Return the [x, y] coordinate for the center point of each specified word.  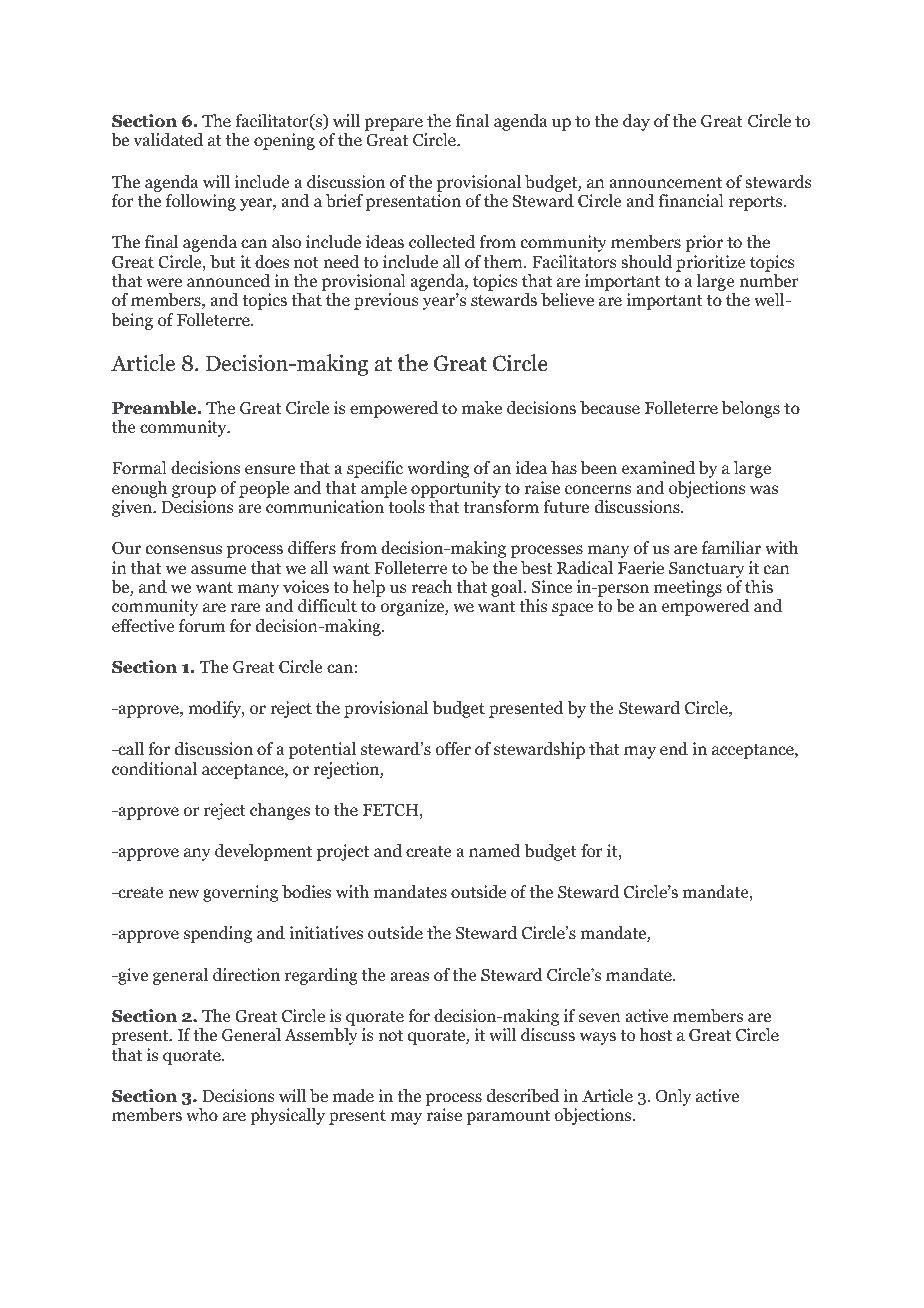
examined [658, 468]
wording [438, 469]
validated [168, 140]
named [494, 851]
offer [453, 749]
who [202, 1115]
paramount [508, 1117]
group [194, 491]
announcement [665, 183]
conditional [154, 769]
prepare [393, 124]
